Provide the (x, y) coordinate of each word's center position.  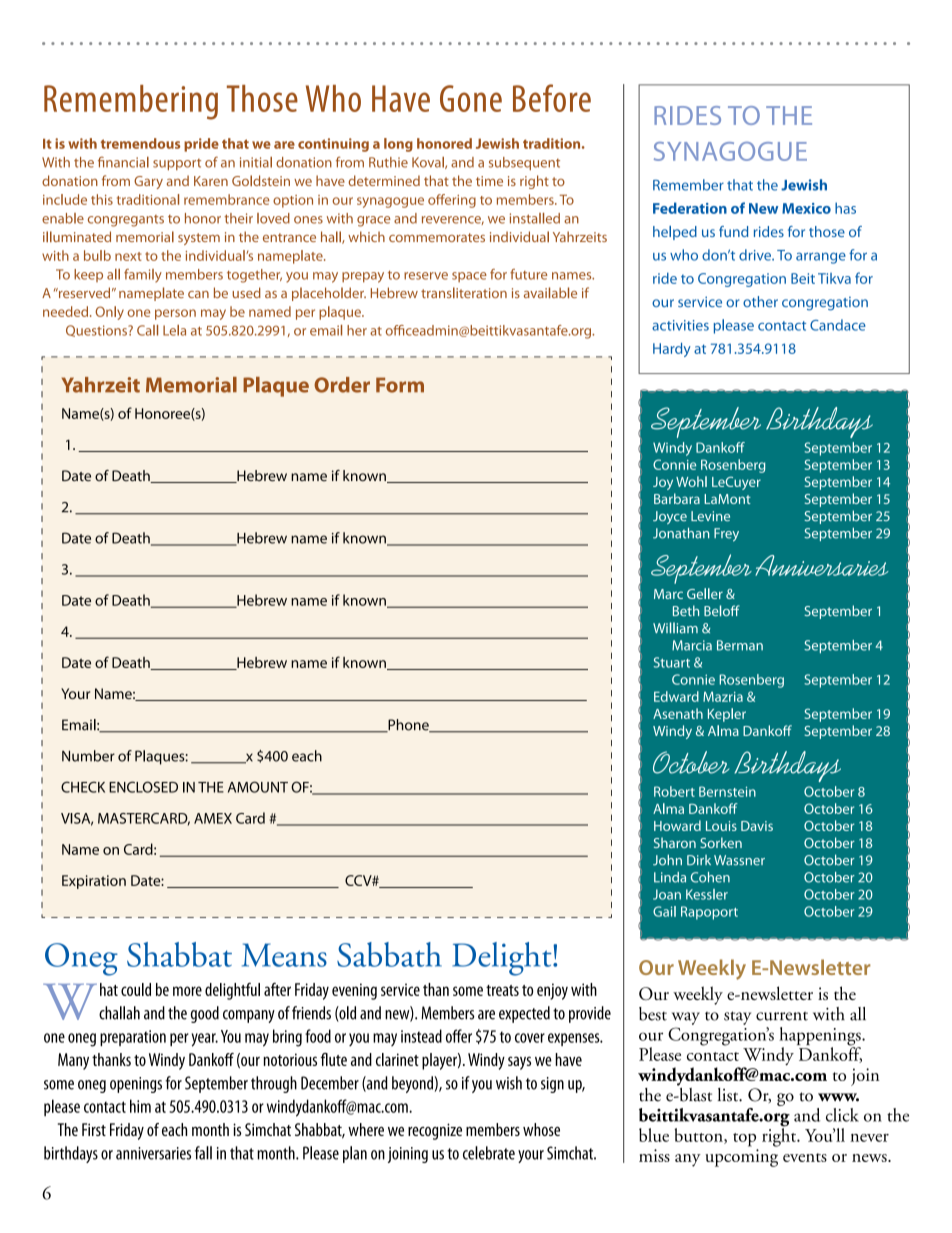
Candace (838, 325)
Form (400, 385)
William (675, 628)
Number (88, 756)
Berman (740, 645)
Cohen (710, 877)
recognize (435, 1131)
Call (147, 330)
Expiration (94, 882)
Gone (471, 98)
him (140, 1106)
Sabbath (389, 954)
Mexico (806, 208)
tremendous (140, 143)
